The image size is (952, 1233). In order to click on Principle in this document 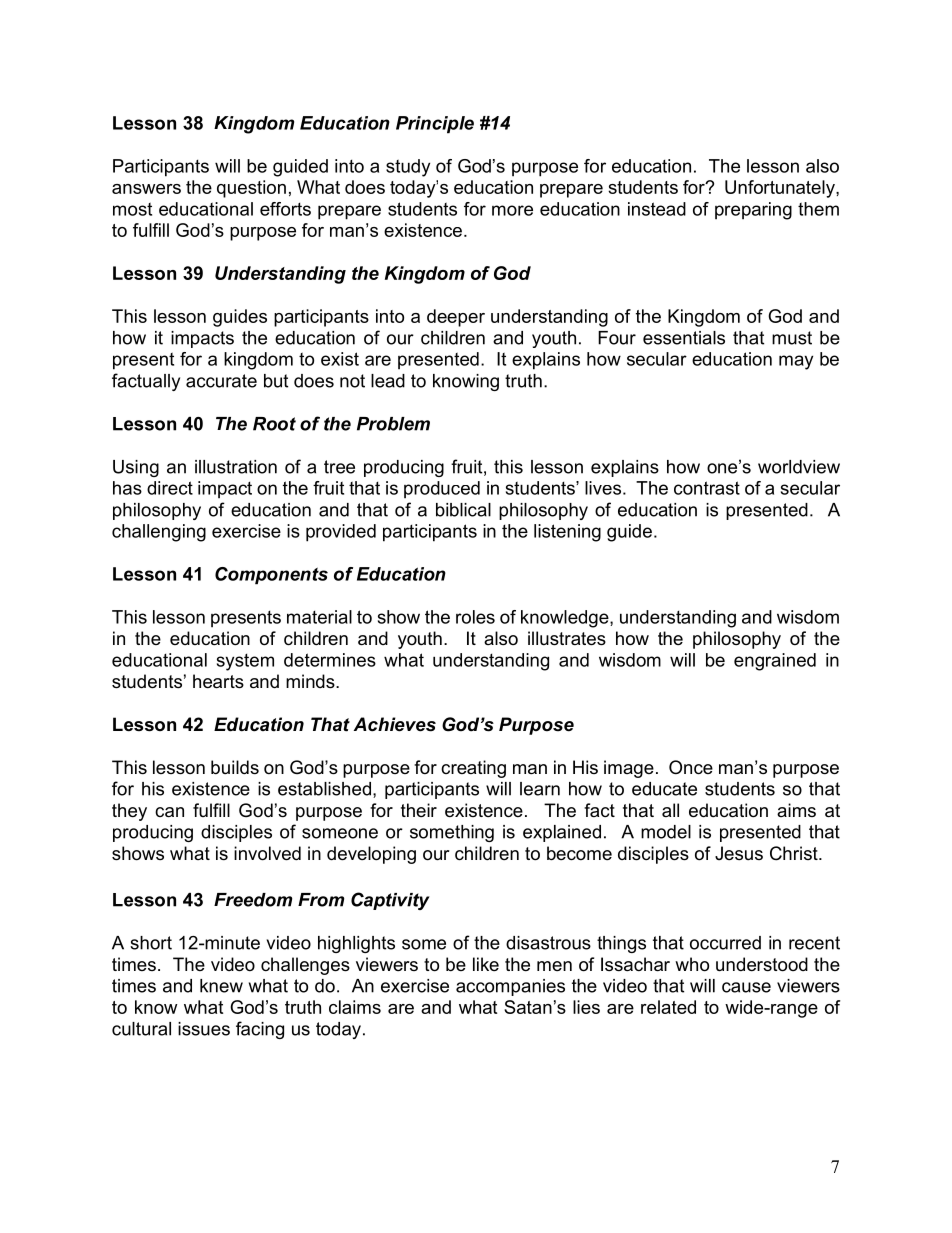, I will do `click(435, 125)`.
